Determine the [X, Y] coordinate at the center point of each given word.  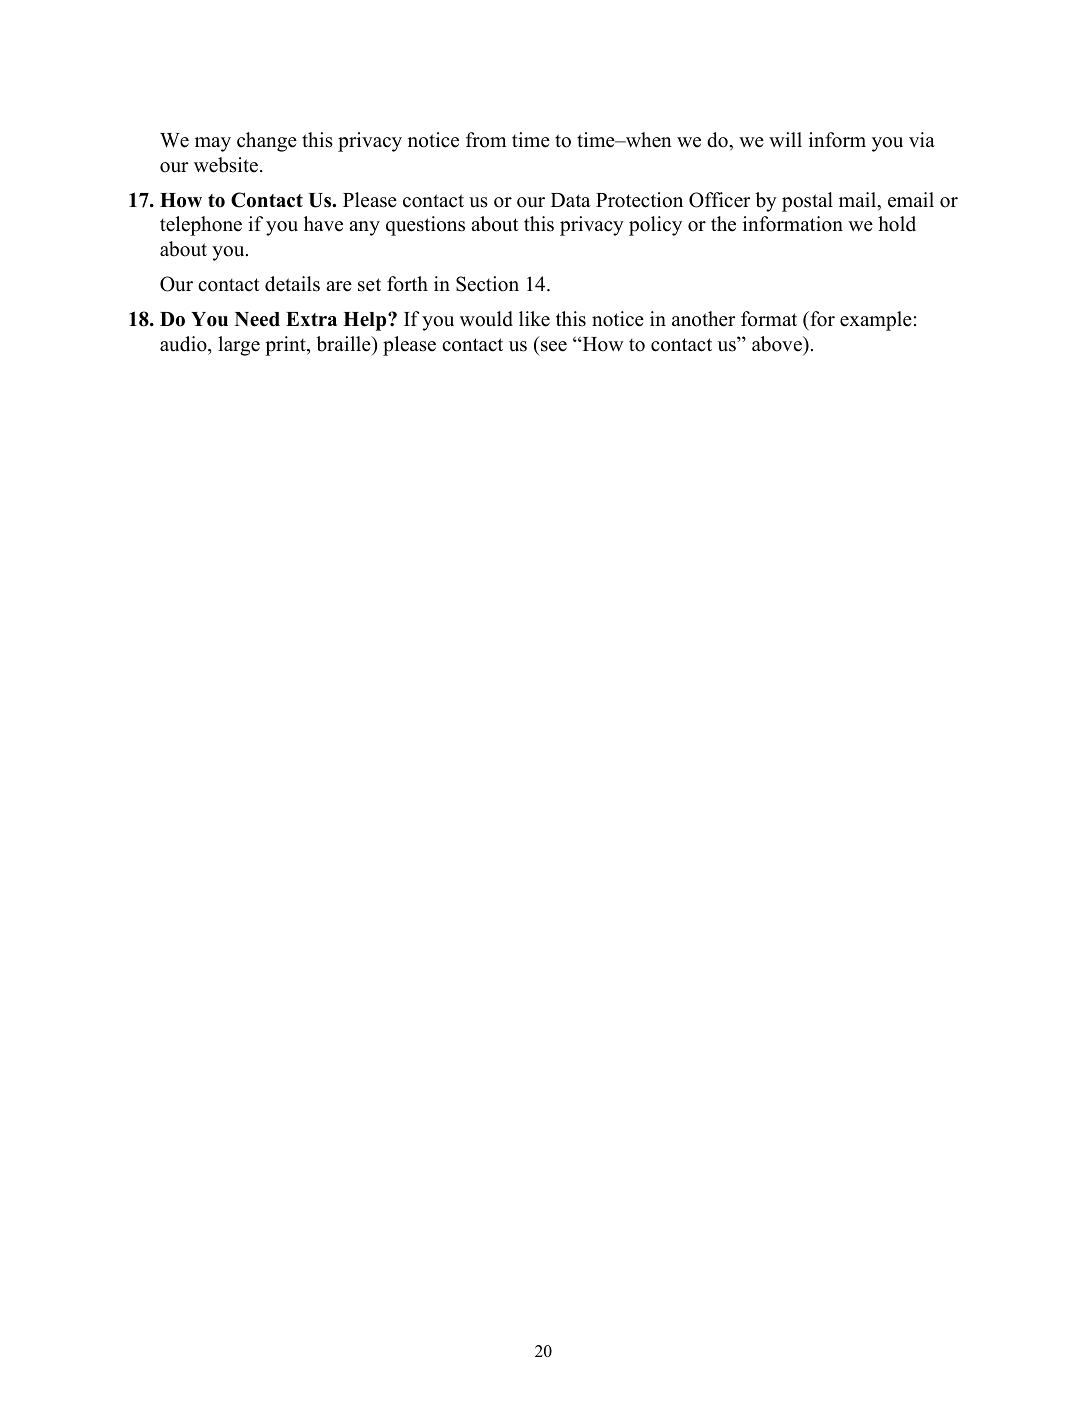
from [486, 140]
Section [487, 284]
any [364, 228]
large [239, 346]
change [267, 142]
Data [571, 200]
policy [655, 226]
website [226, 165]
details [292, 284]
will [785, 139]
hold [897, 224]
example [876, 321]
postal [807, 202]
